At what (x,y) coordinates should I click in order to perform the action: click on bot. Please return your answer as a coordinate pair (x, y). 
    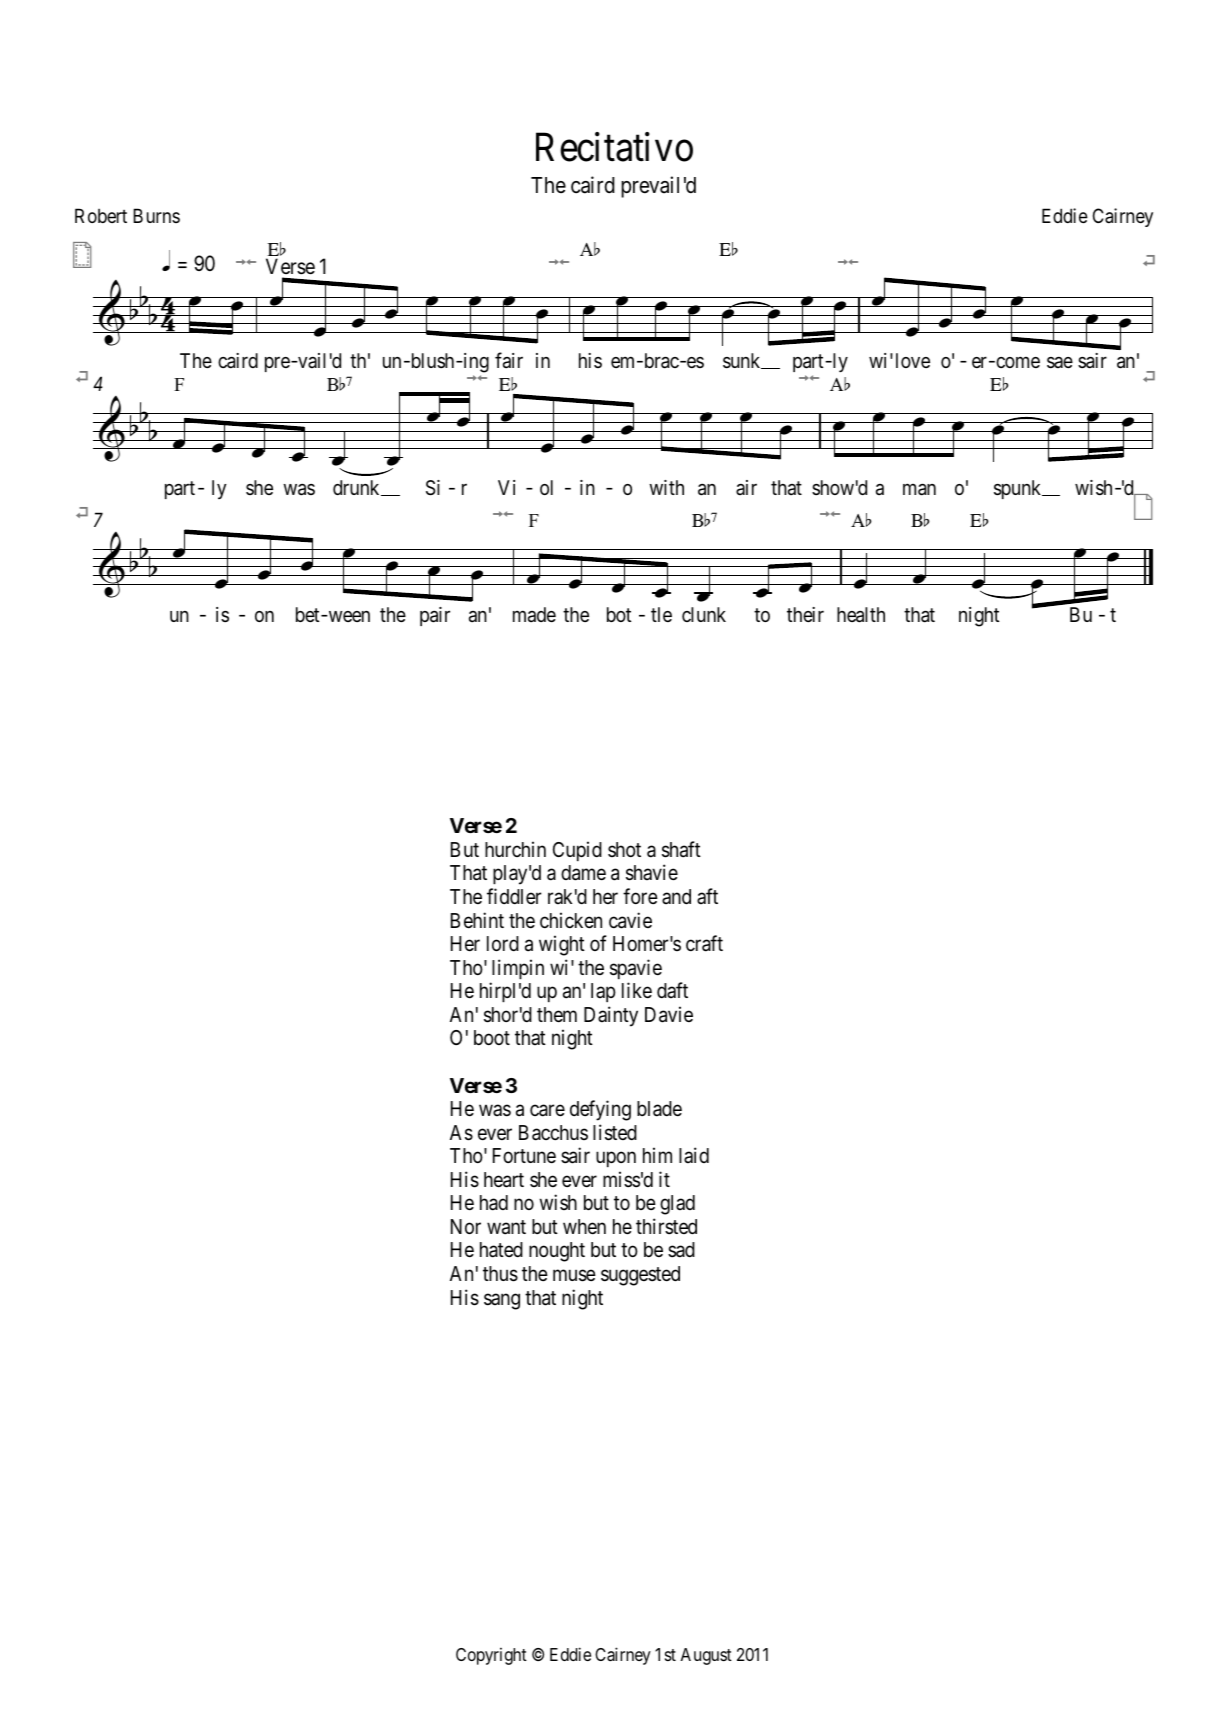
    Looking at the image, I should click on (619, 614).
